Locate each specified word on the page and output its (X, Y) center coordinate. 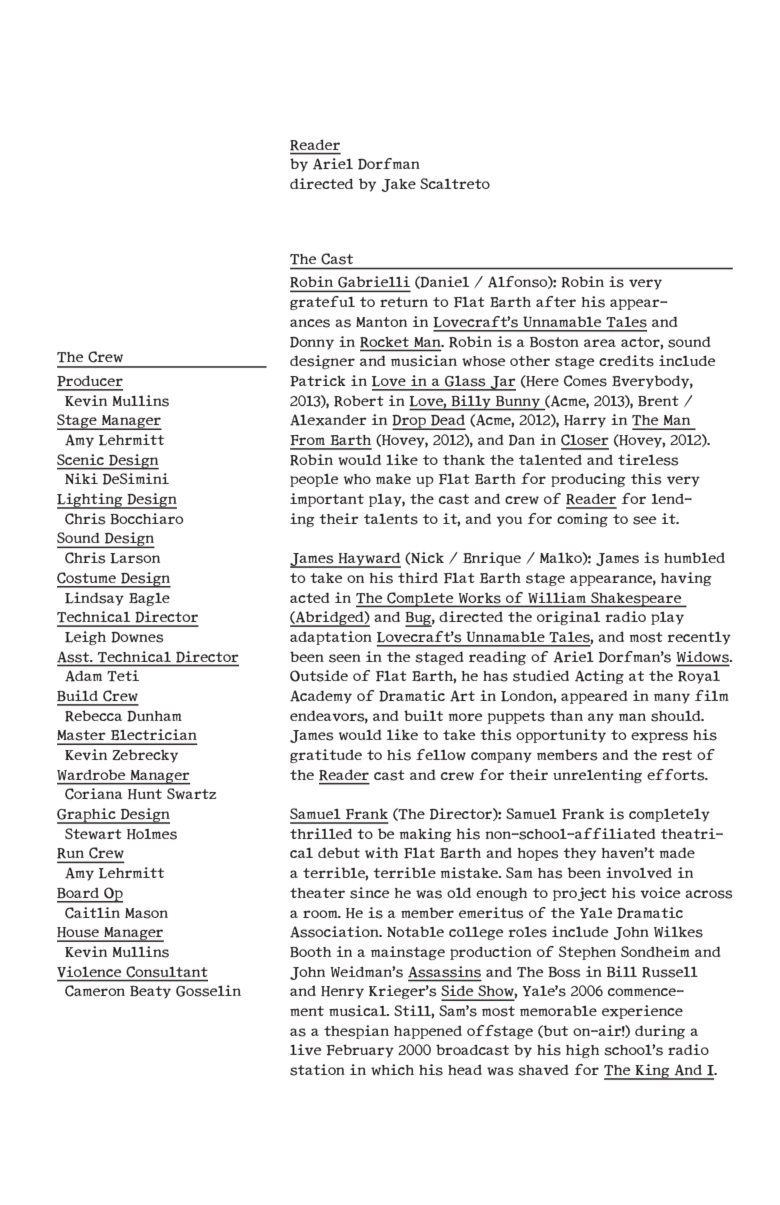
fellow (441, 754)
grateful (322, 303)
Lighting (91, 501)
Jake (398, 185)
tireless (648, 460)
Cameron (95, 991)
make (393, 479)
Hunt (145, 794)
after (556, 301)
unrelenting (597, 776)
